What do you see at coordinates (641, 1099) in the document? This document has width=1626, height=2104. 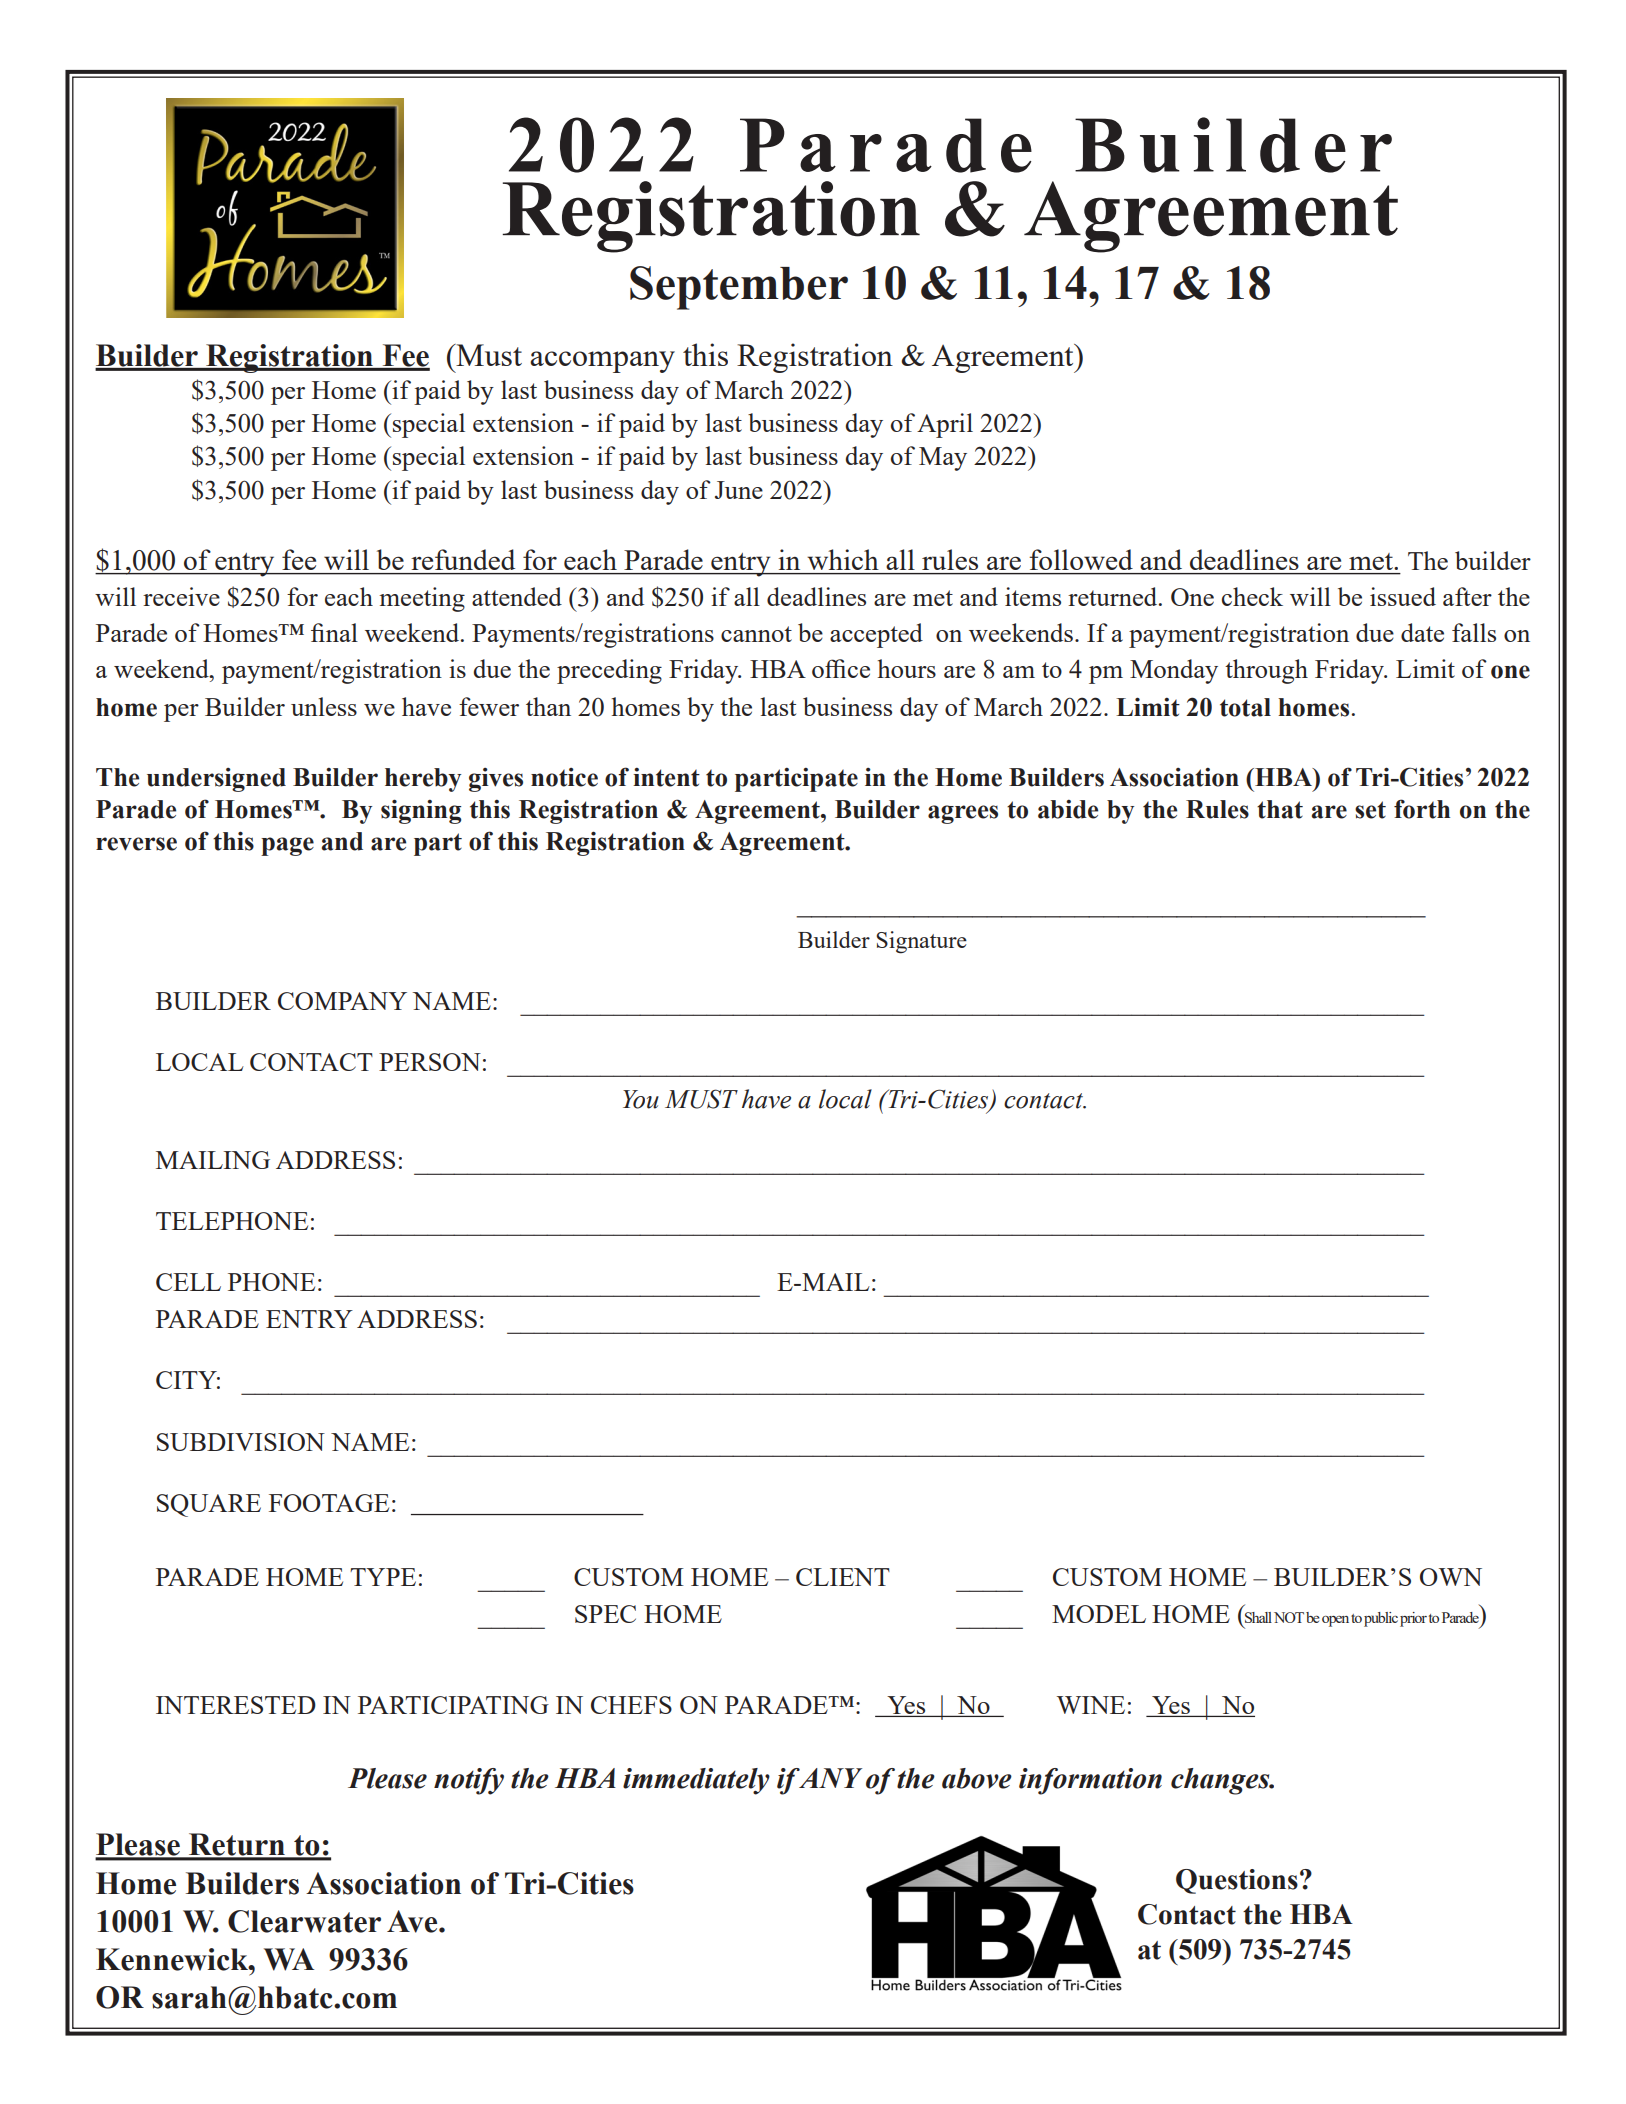 I see `You` at bounding box center [641, 1099].
